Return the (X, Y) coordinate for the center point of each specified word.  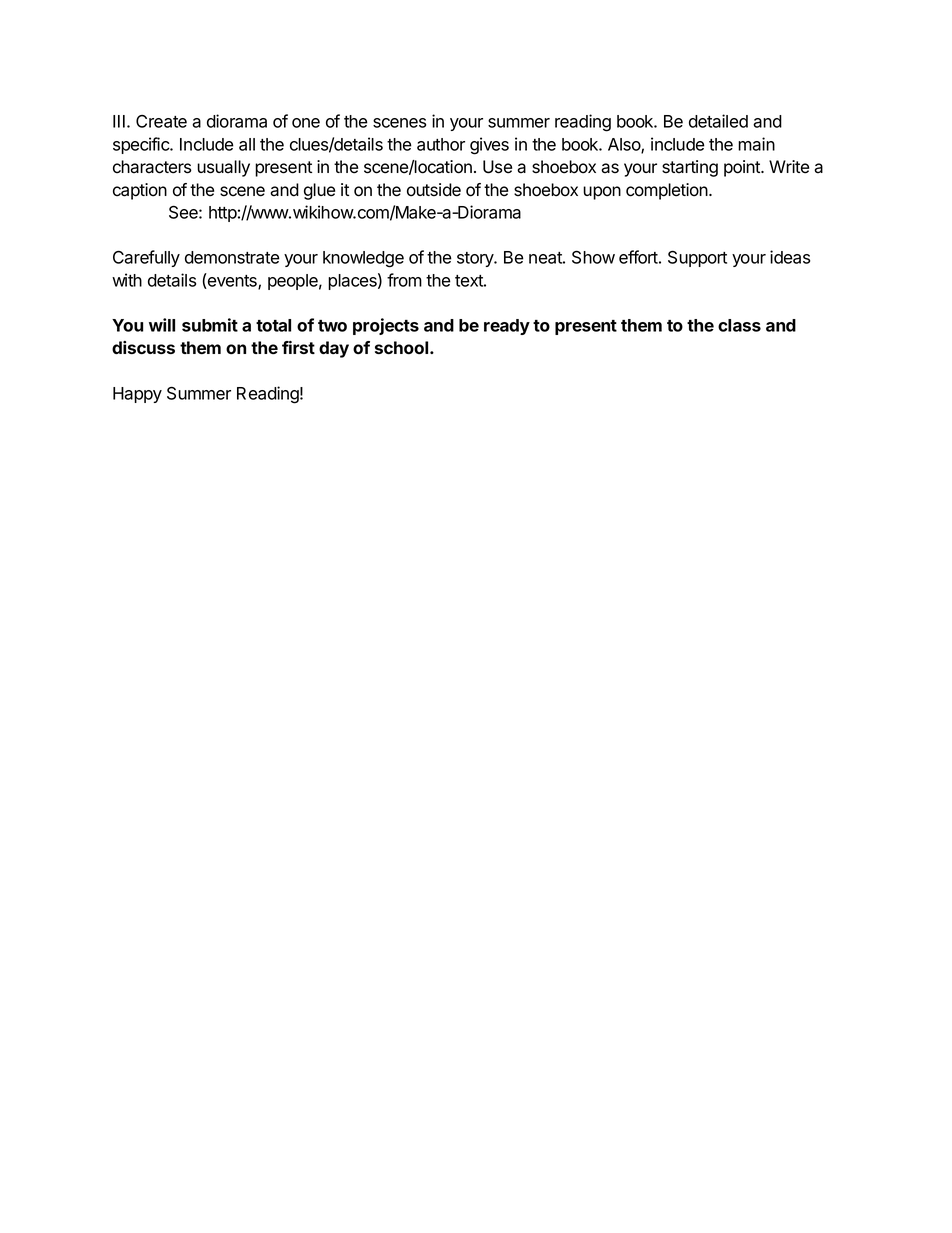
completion (668, 191)
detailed (718, 121)
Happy (137, 395)
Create (161, 121)
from (404, 280)
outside (434, 190)
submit (210, 325)
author (441, 144)
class (739, 325)
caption (140, 191)
